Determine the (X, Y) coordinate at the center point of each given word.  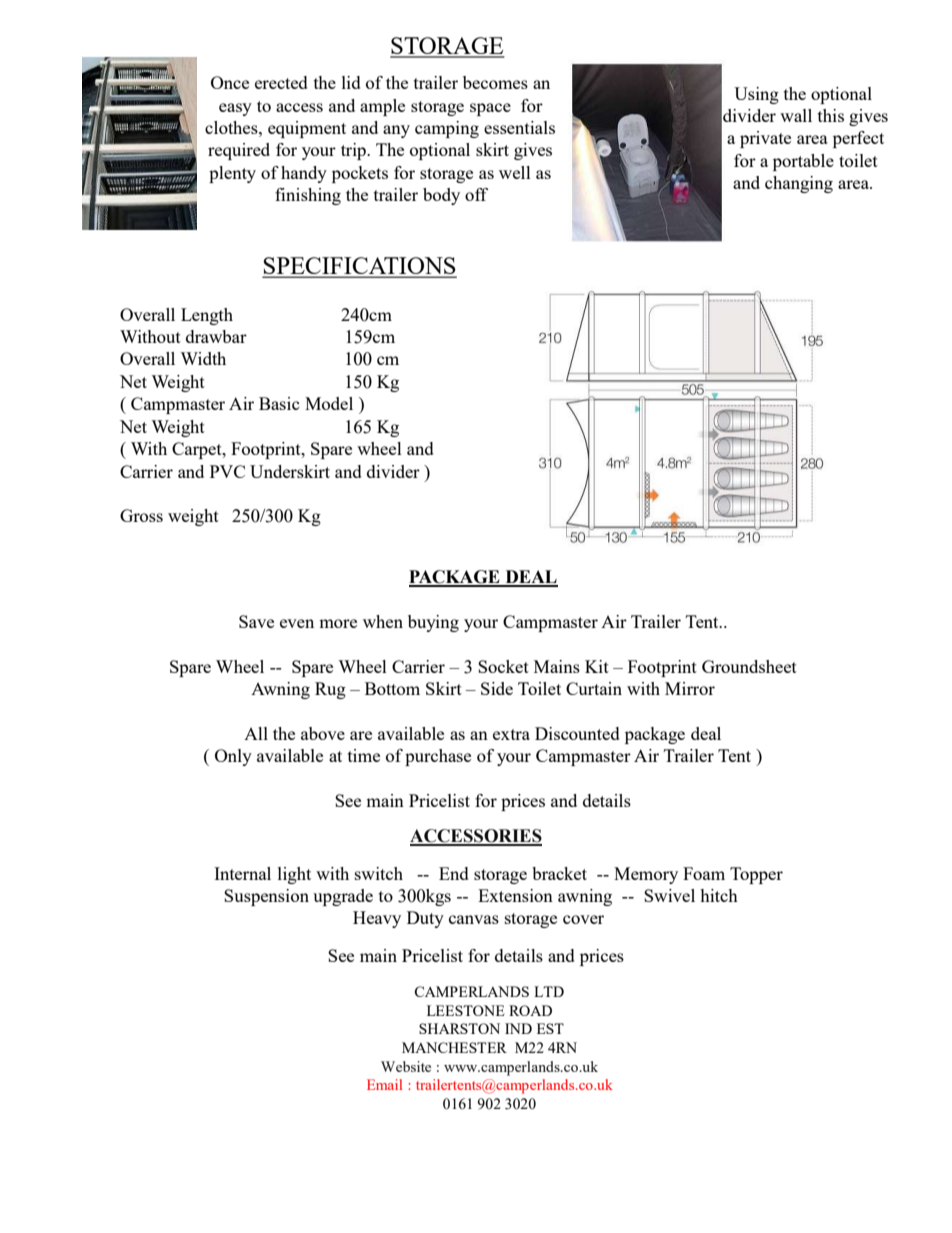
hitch (719, 895)
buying (433, 623)
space (490, 109)
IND (518, 1028)
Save (256, 621)
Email (384, 1084)
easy (235, 109)
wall (796, 115)
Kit (597, 666)
